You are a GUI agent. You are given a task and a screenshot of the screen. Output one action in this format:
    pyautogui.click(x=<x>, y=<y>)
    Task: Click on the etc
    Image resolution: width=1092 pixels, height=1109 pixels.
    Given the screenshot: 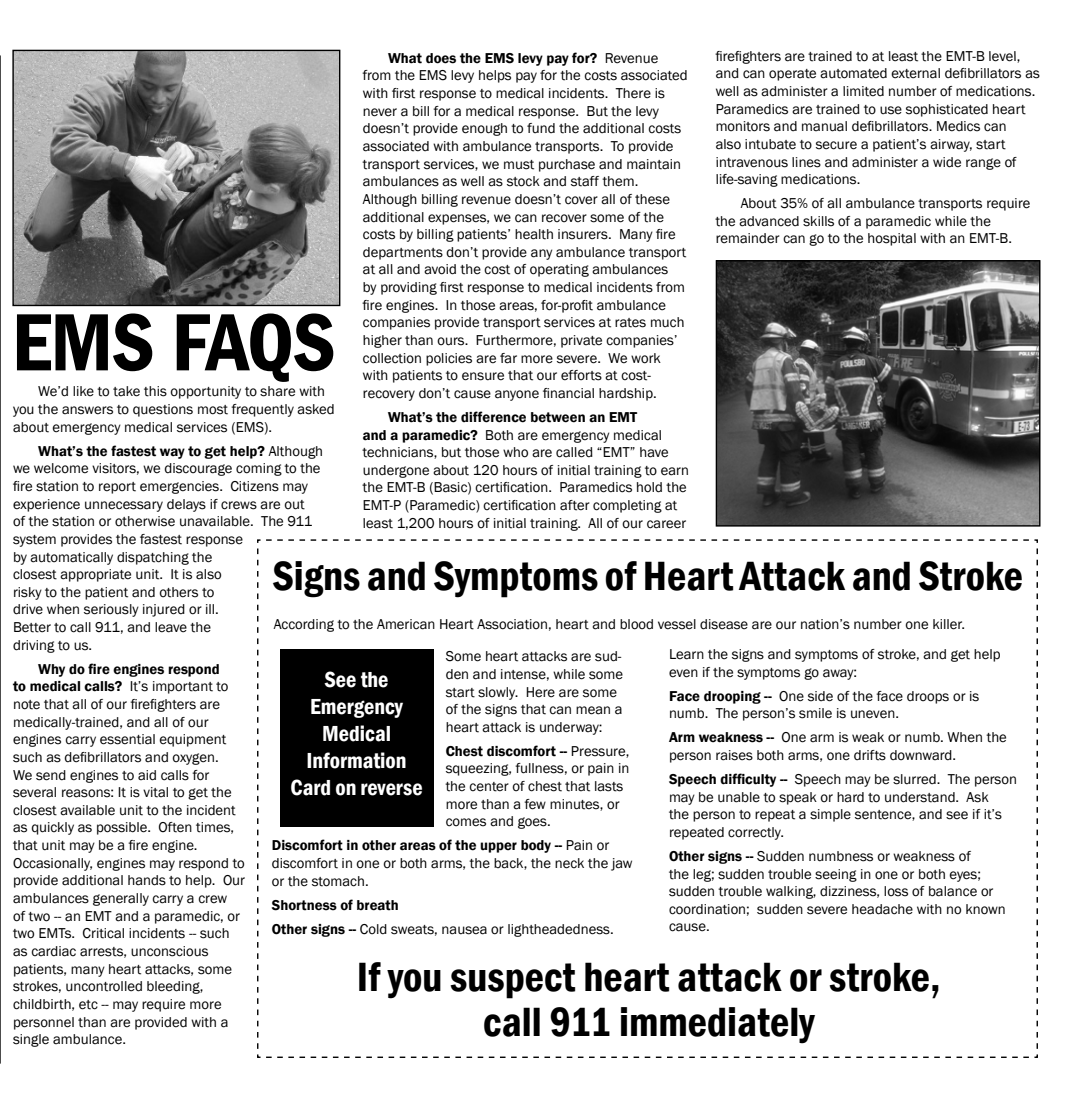 What is the action you would take?
    pyautogui.click(x=88, y=1005)
